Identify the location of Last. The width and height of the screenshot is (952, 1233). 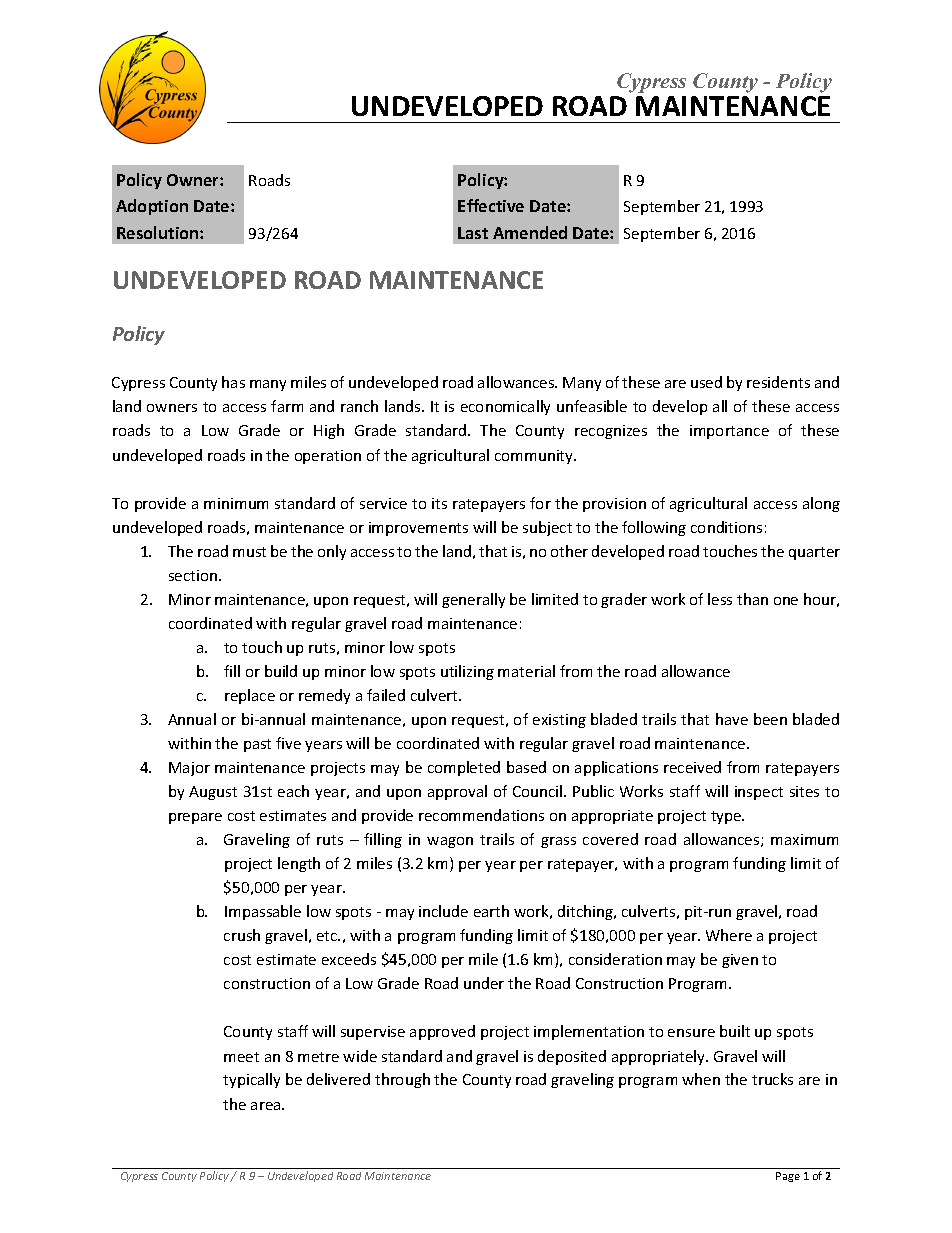
(473, 233).
